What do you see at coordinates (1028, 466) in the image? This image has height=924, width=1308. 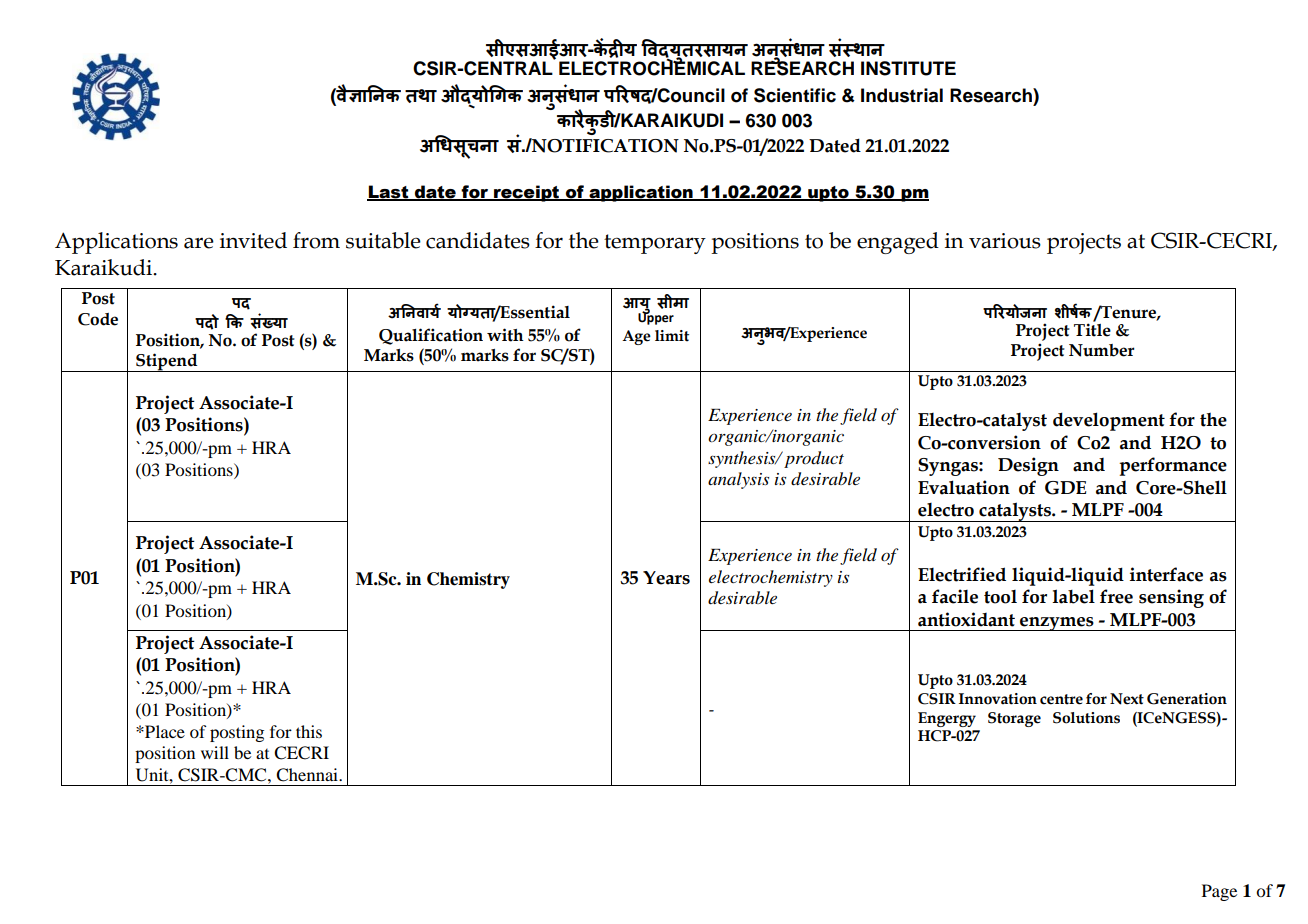 I see `Design` at bounding box center [1028, 466].
